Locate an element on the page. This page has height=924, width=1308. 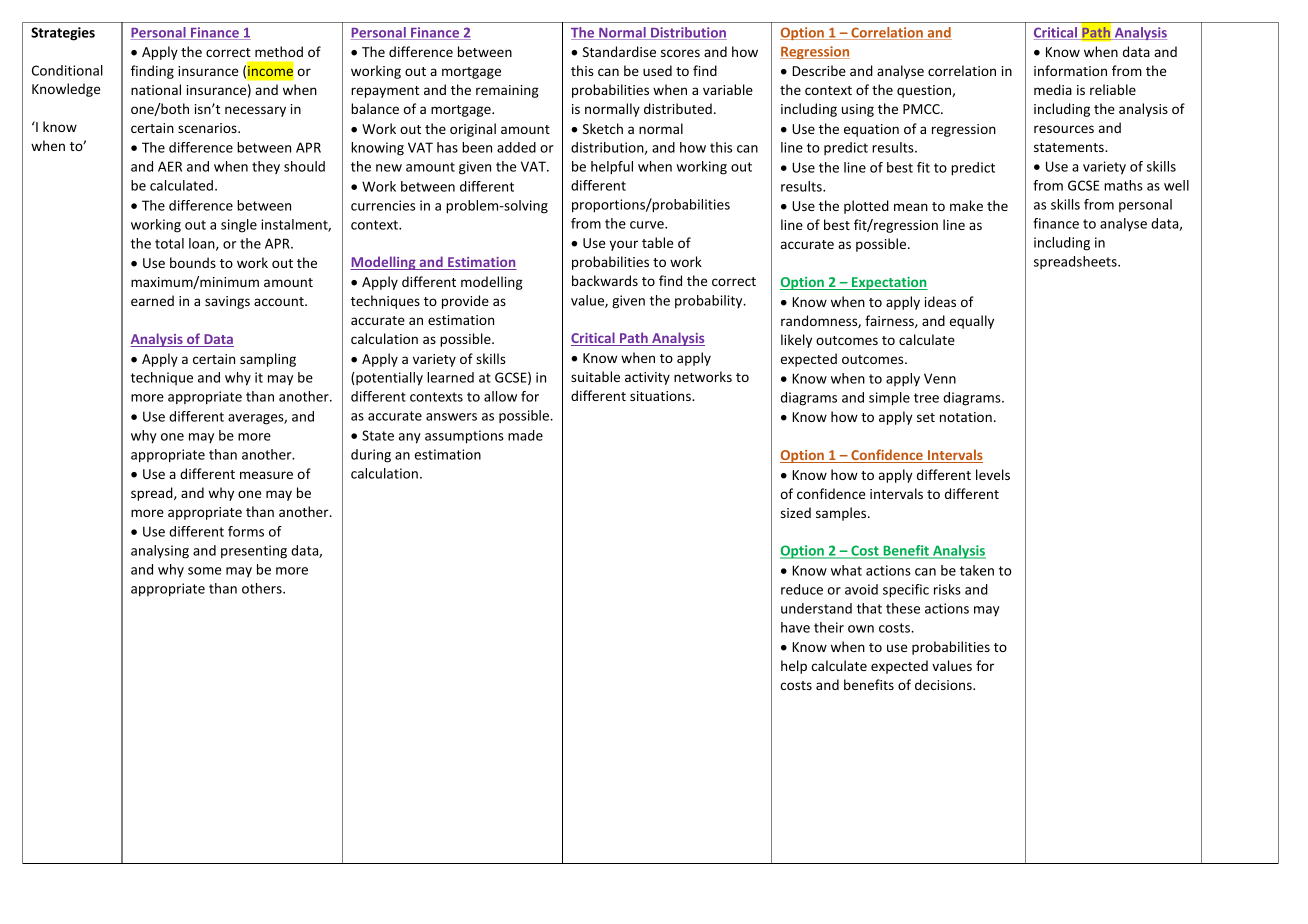
information is located at coordinates (1070, 70).
